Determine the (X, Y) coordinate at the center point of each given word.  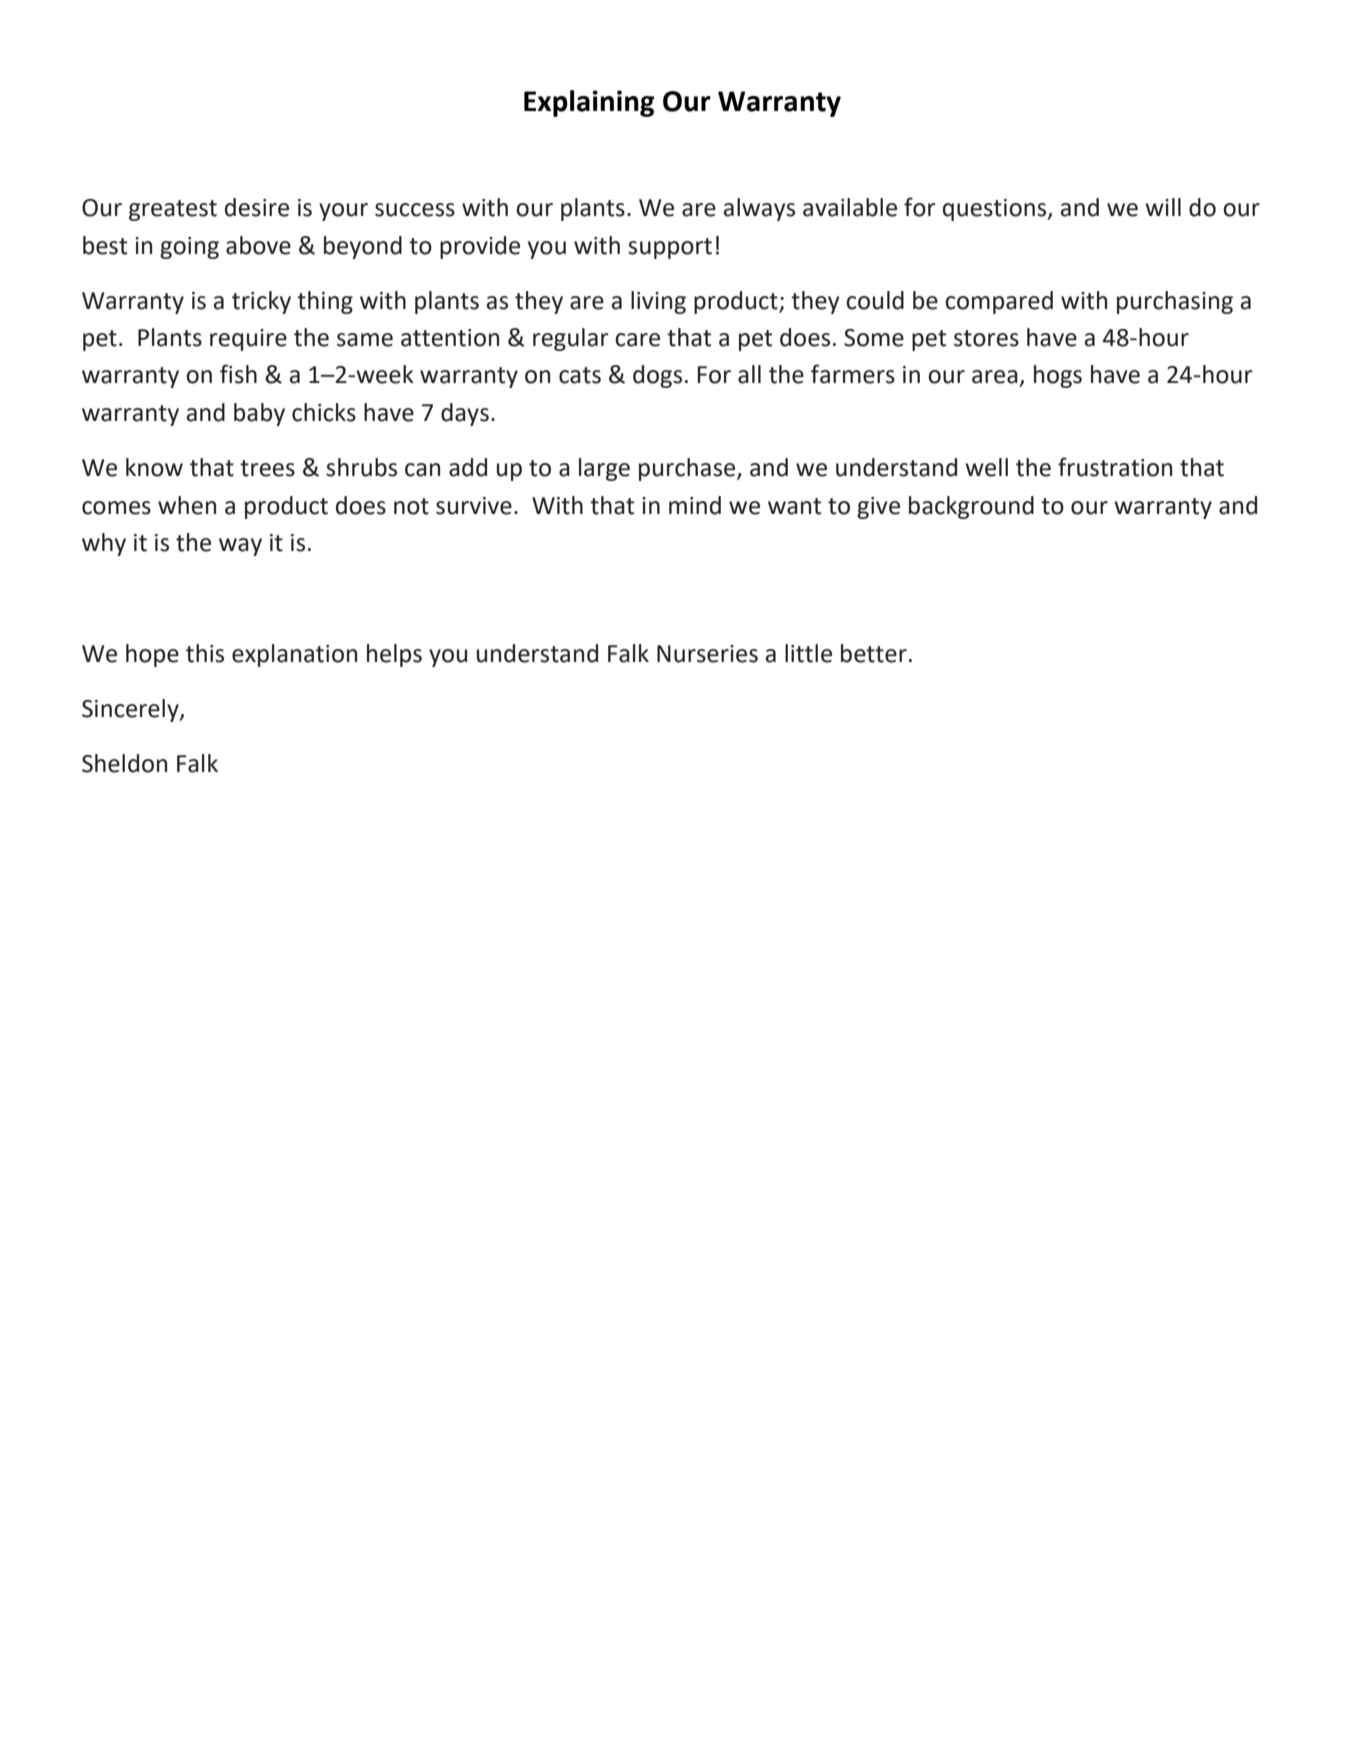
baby (259, 414)
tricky (261, 302)
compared (999, 302)
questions (996, 210)
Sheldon (124, 763)
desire (257, 207)
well (986, 467)
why (104, 544)
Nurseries (707, 654)
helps (394, 655)
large (604, 469)
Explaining (589, 103)
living (658, 302)
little (808, 653)
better (874, 653)
